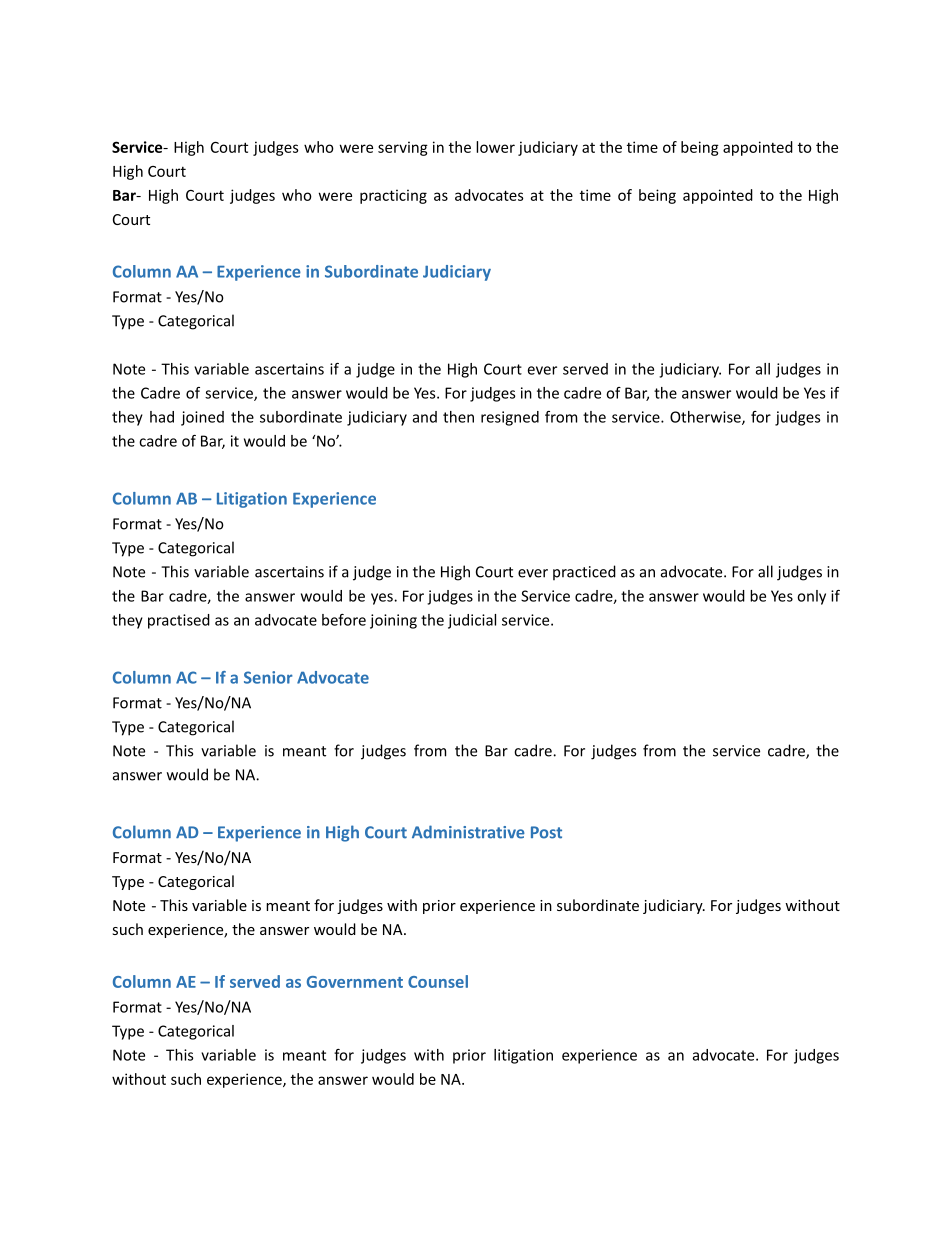 The width and height of the screenshot is (952, 1233). I want to click on Government, so click(355, 982).
